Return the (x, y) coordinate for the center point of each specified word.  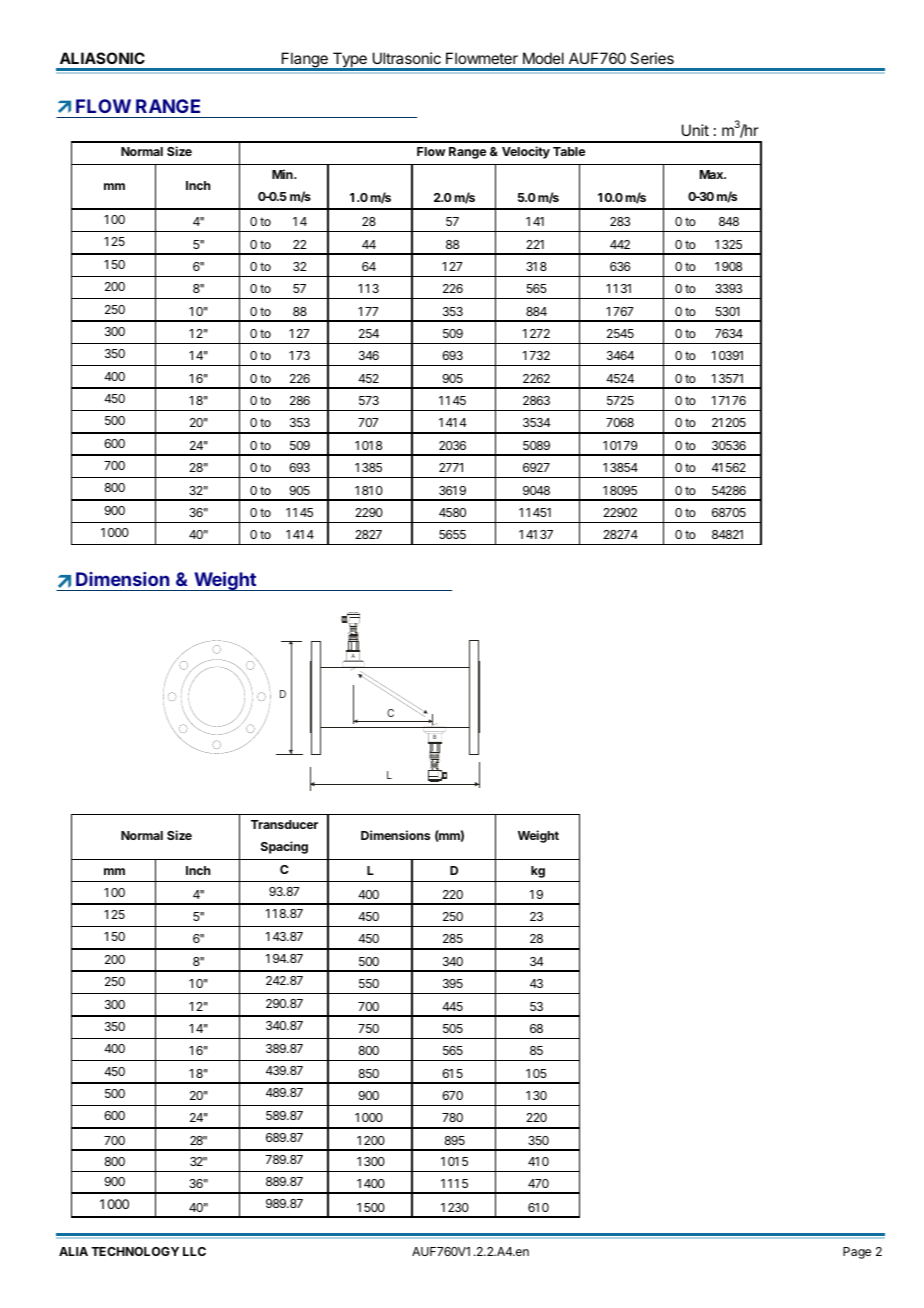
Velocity (526, 152)
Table (569, 151)
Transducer (284, 824)
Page (857, 1253)
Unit (695, 130)
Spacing (284, 847)
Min (283, 174)
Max (712, 174)
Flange (305, 61)
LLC (194, 1251)
